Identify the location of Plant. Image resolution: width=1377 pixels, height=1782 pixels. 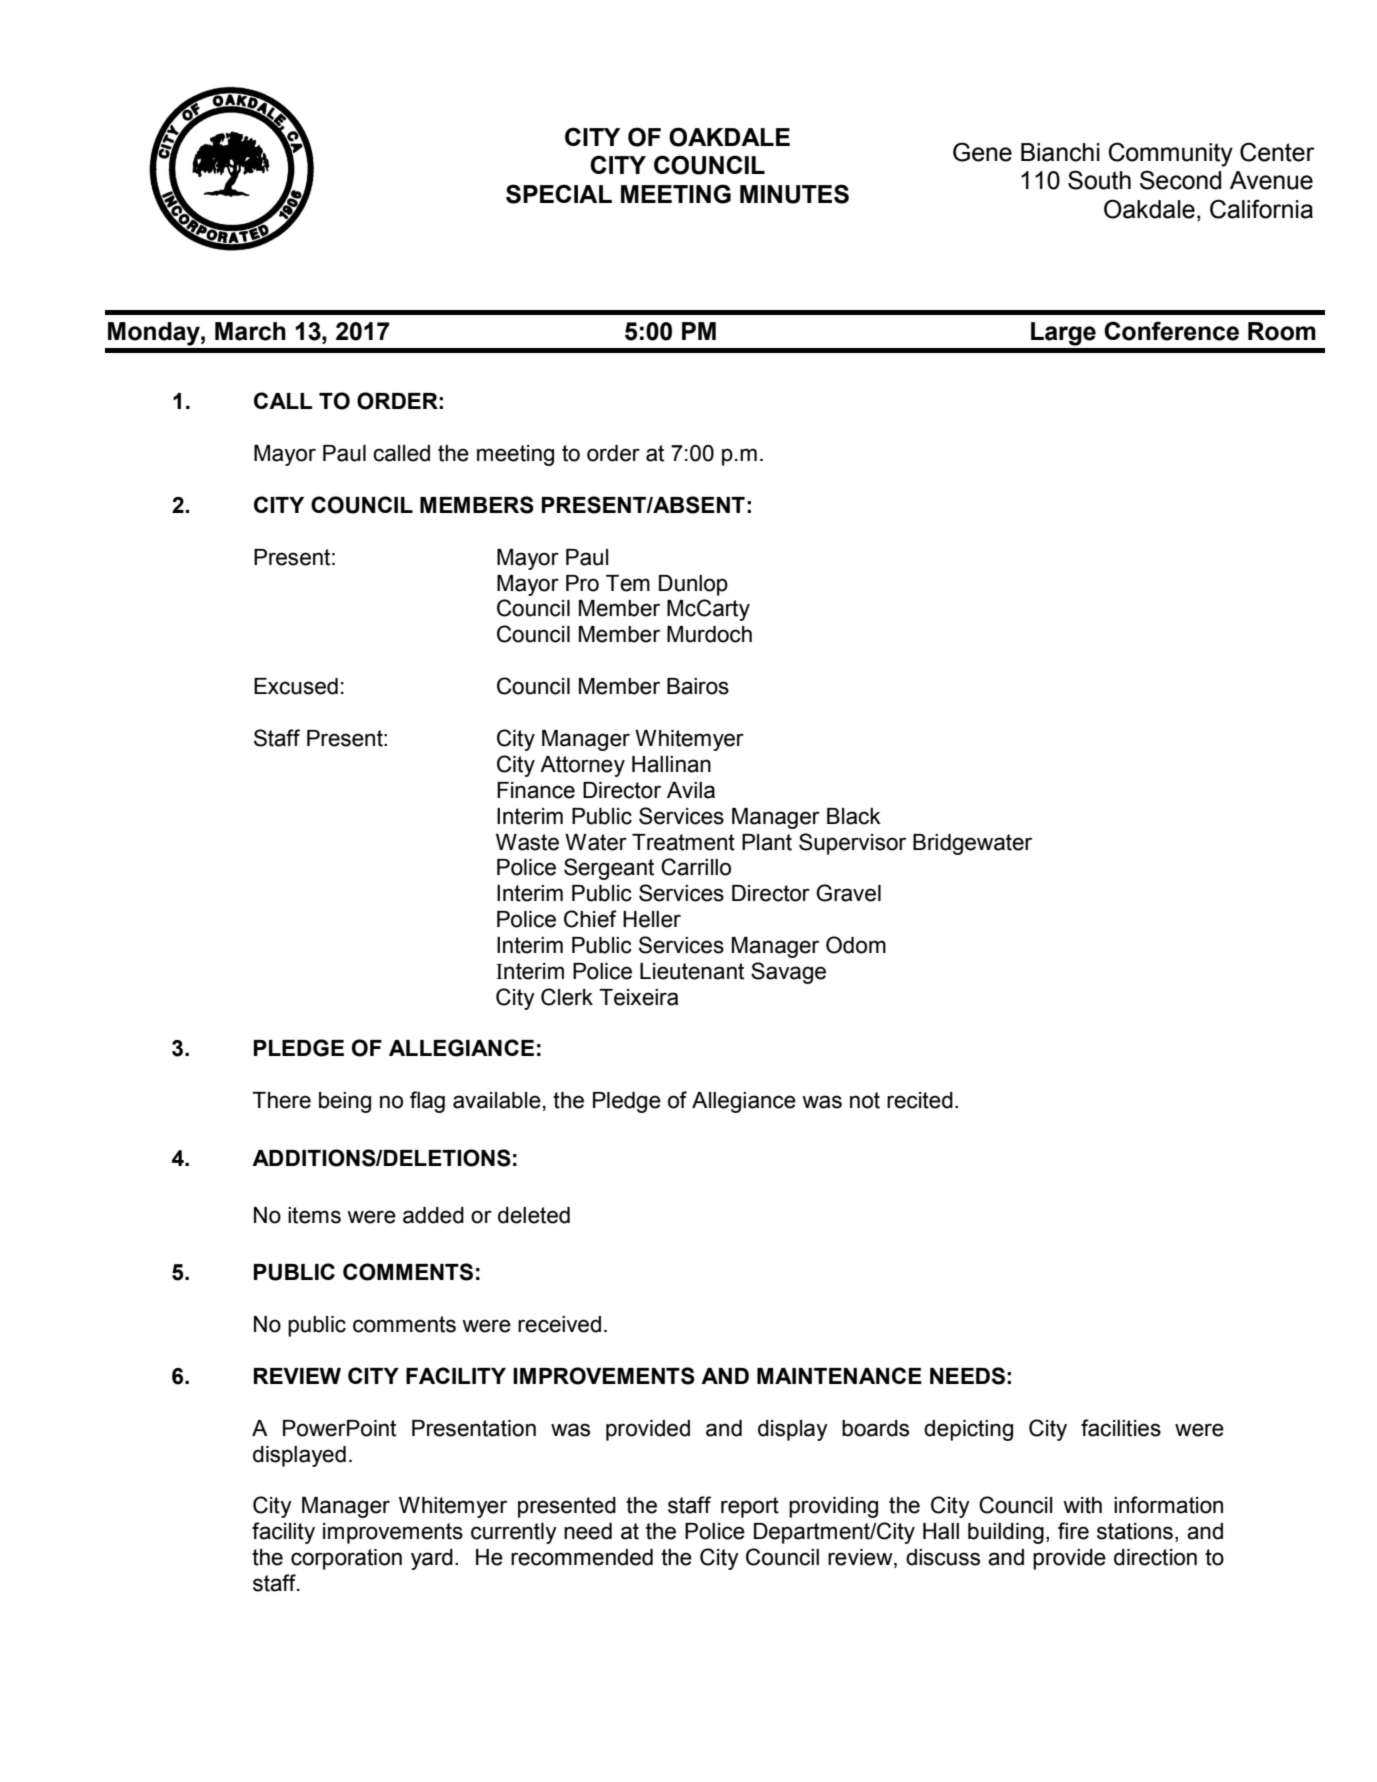
(767, 842).
